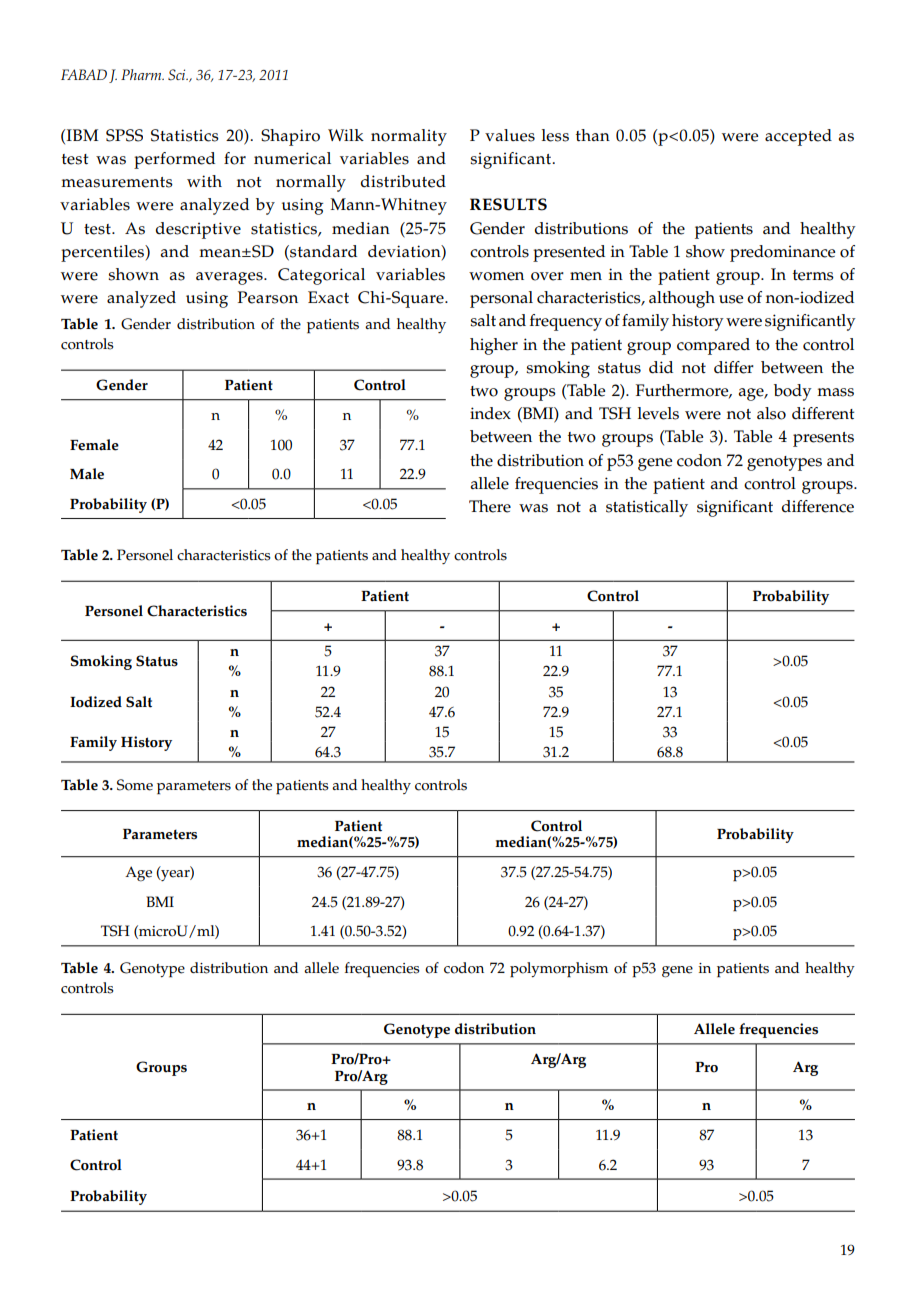  Describe the element at coordinates (647, 508) in the image. I see `statistically` at that location.
